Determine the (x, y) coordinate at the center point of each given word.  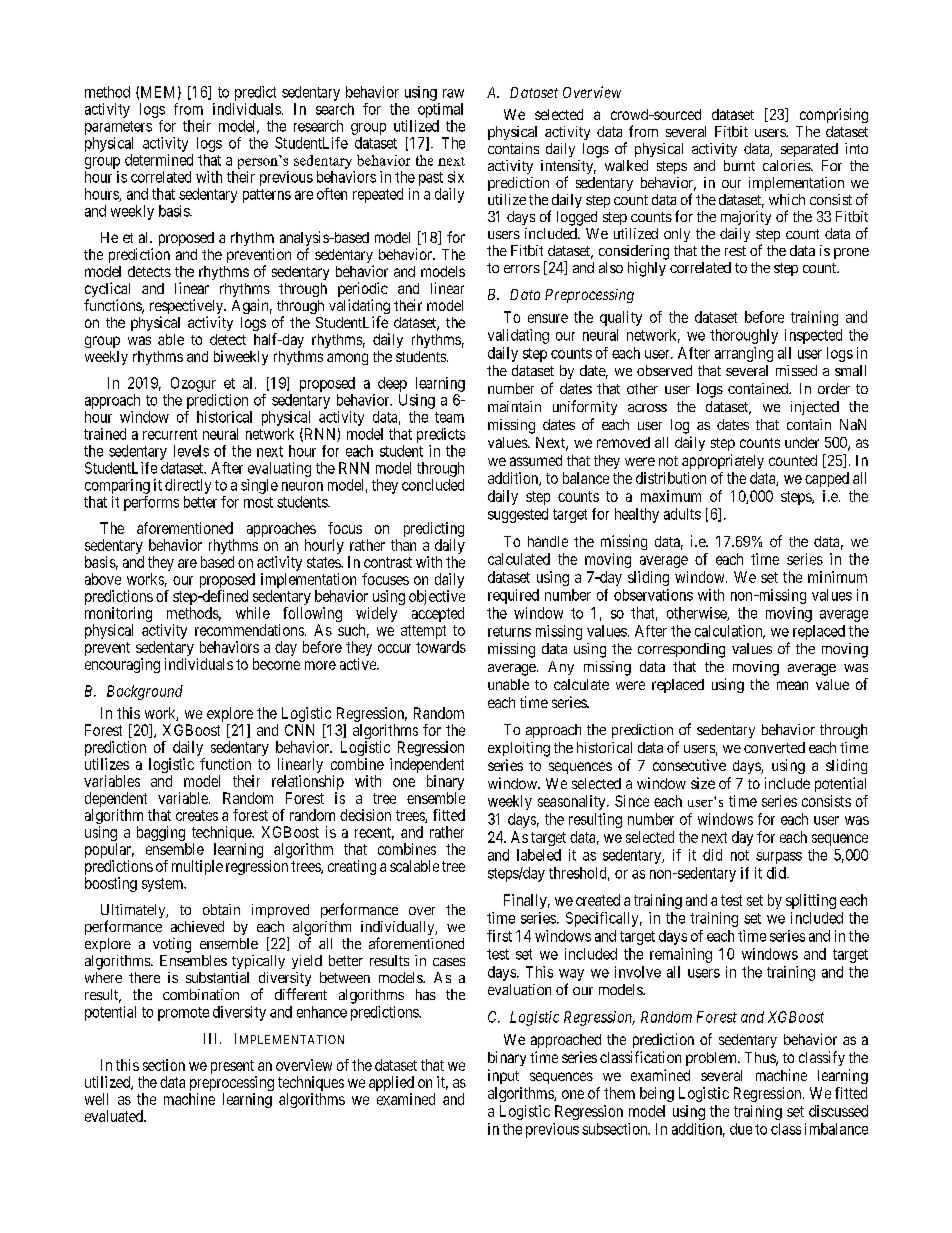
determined (159, 160)
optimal (440, 110)
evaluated (115, 1116)
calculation (730, 632)
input (503, 1076)
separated (809, 150)
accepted (438, 614)
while (253, 613)
